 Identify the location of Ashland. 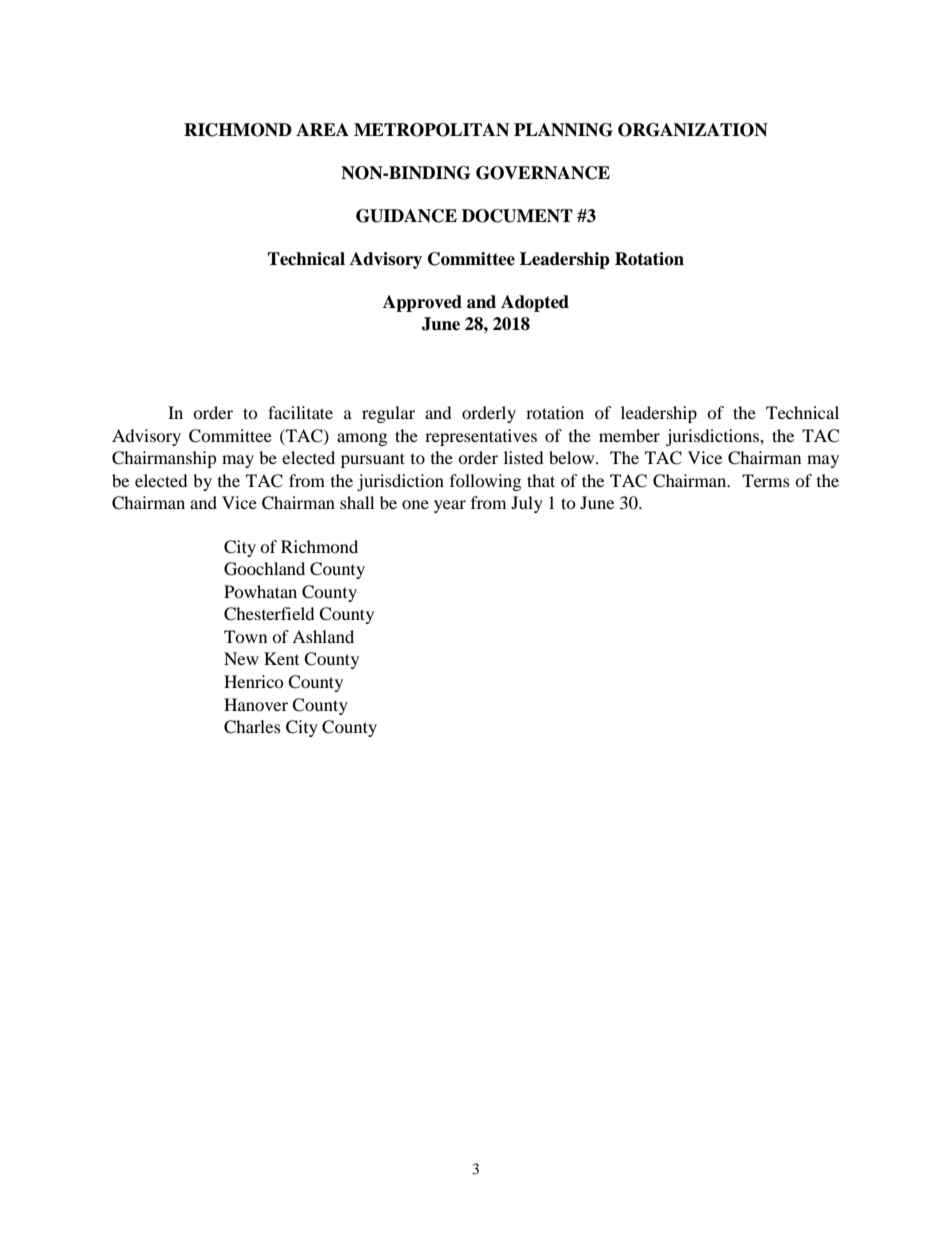
(323, 636).
